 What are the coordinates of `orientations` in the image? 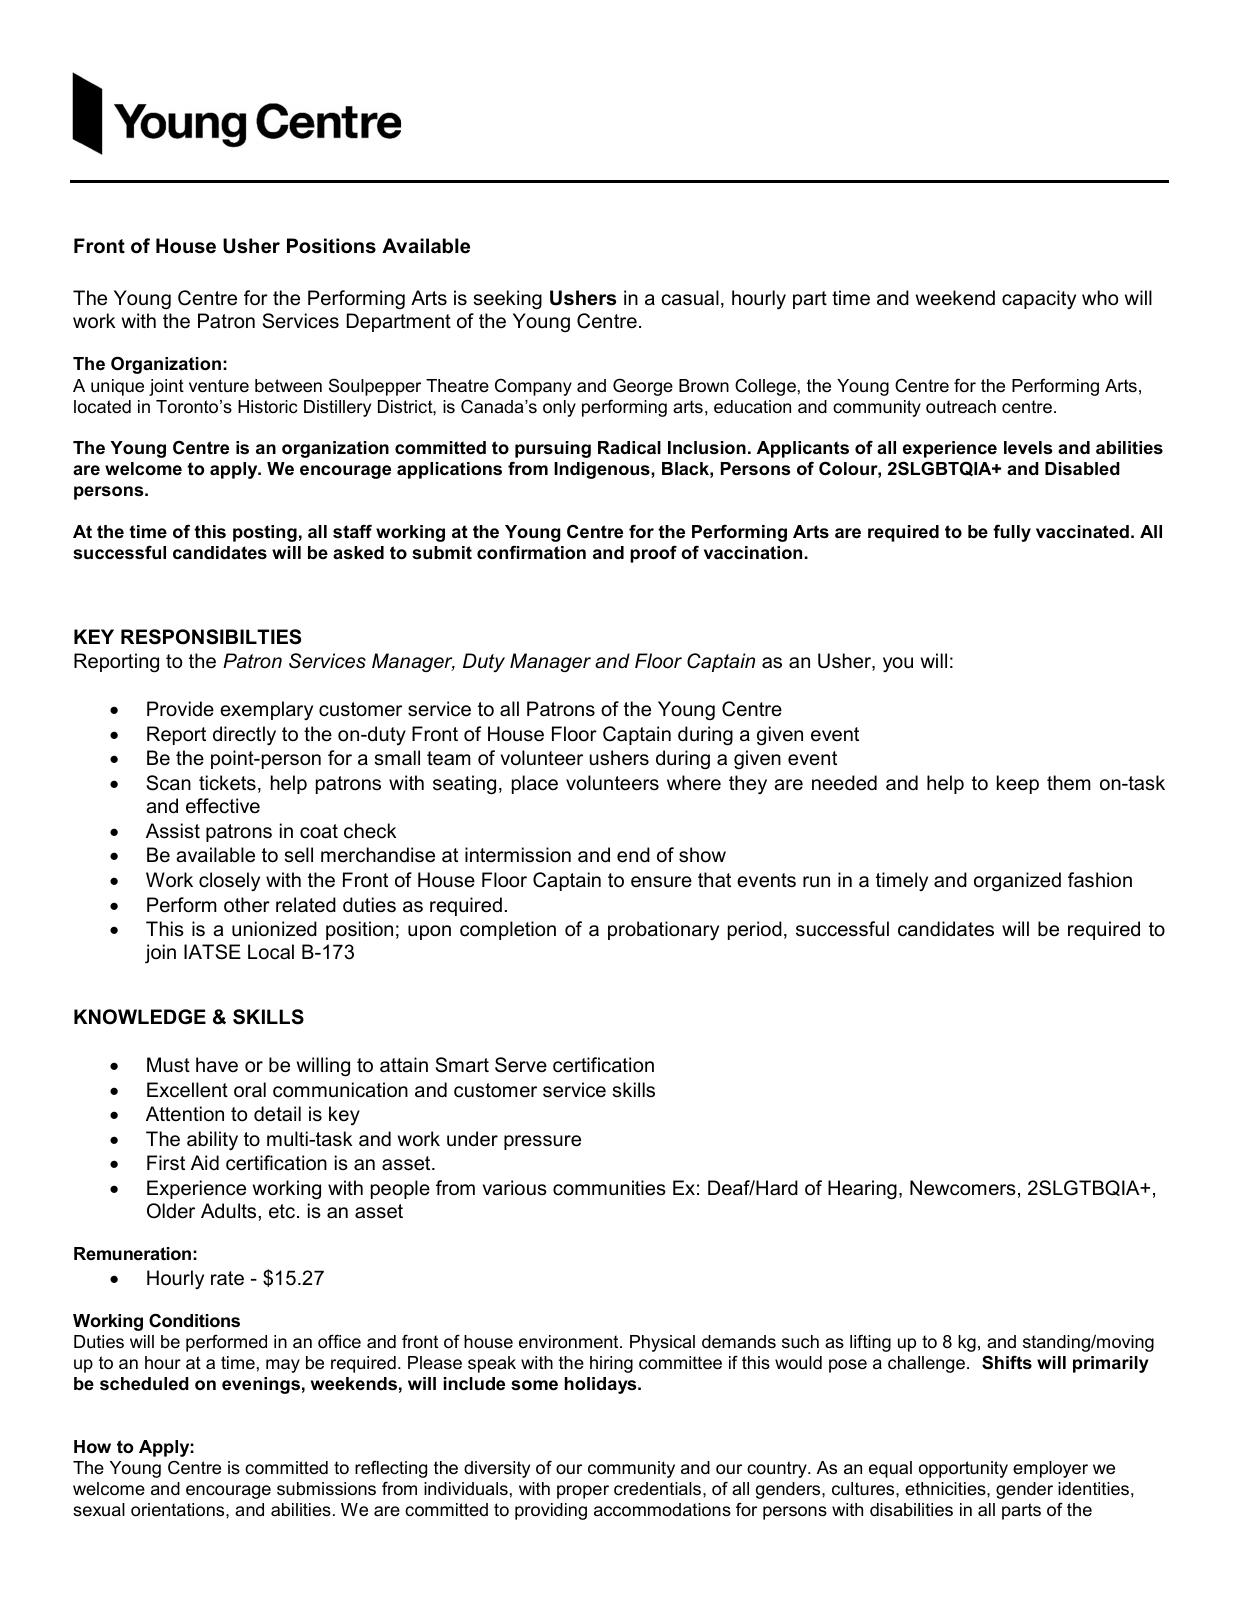 It's located at (179, 1510).
